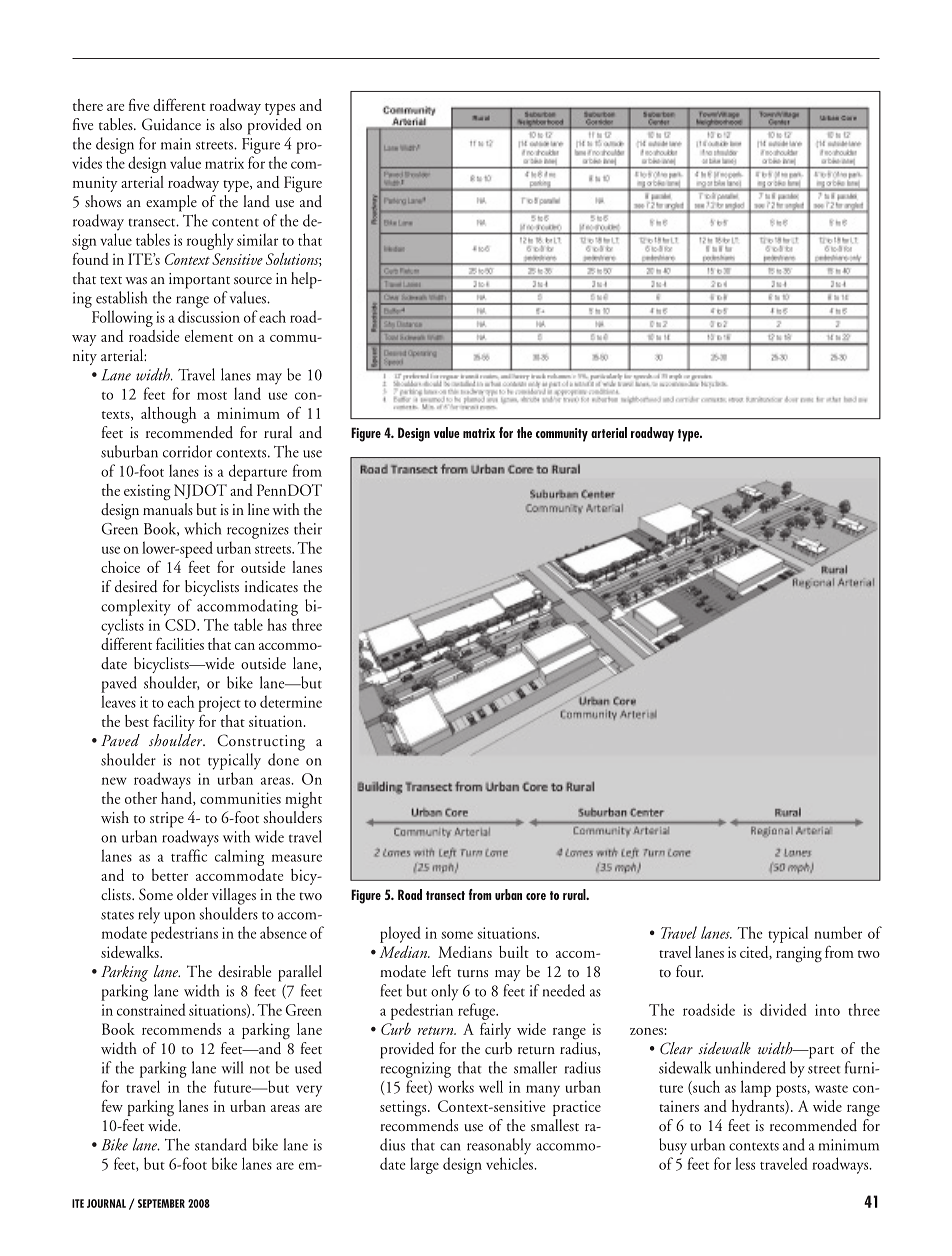 This document has height=1256, width=952. Describe the element at coordinates (179, 918) in the document. I see `upon` at that location.
